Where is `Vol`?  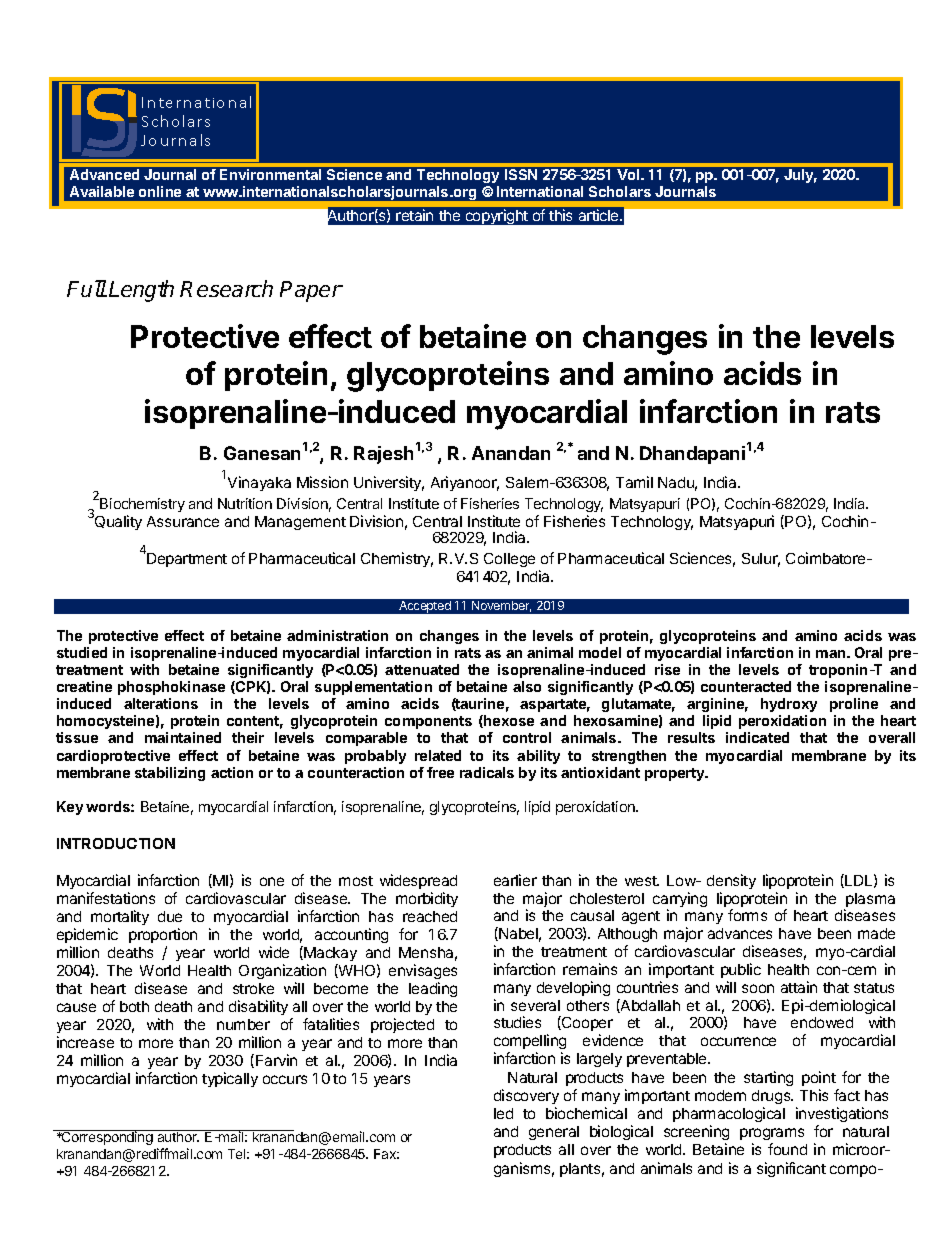
Vol is located at coordinates (629, 174).
